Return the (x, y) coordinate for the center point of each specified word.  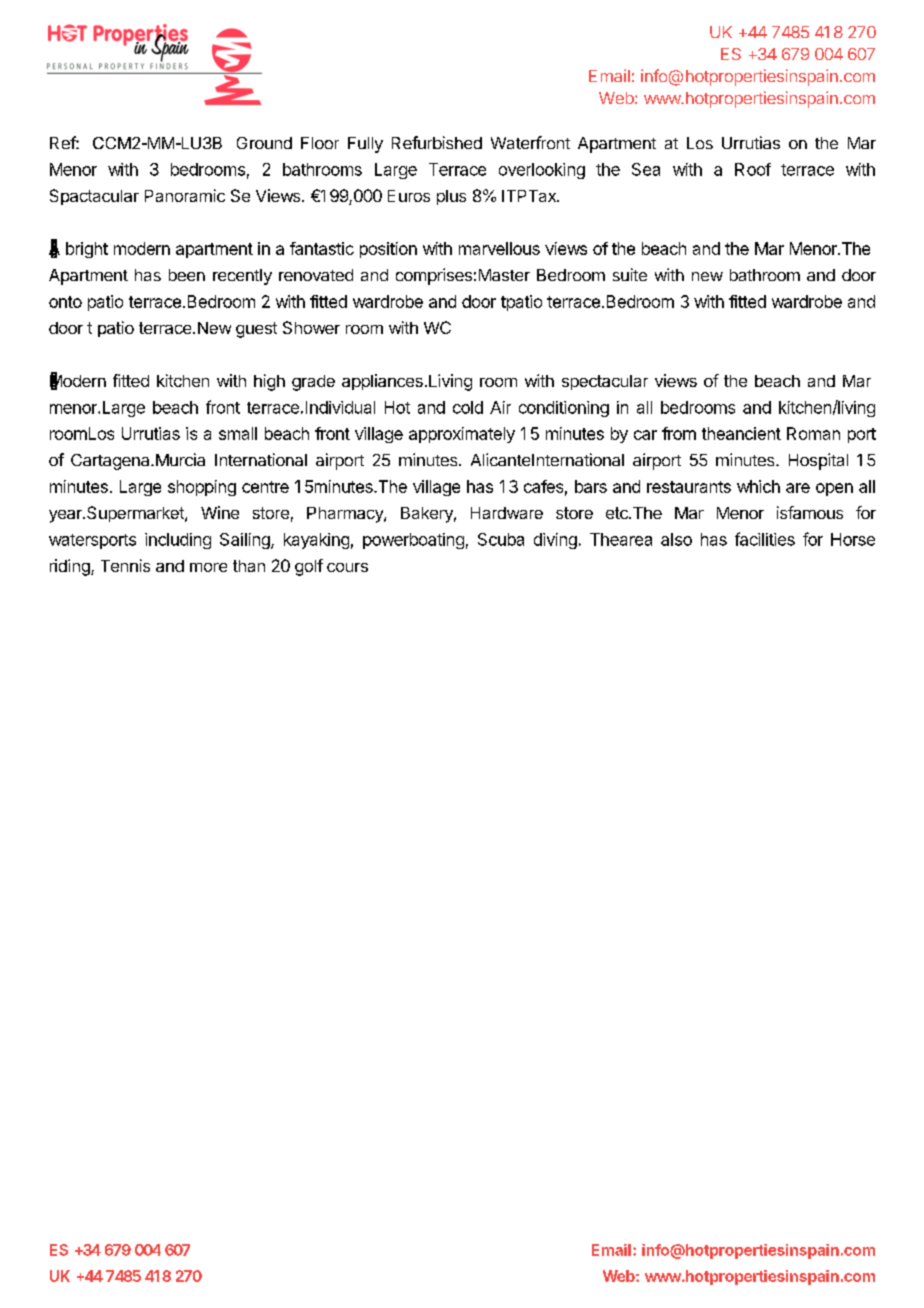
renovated (316, 275)
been (187, 275)
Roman (813, 433)
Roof (753, 169)
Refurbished (437, 142)
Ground (264, 143)
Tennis (125, 565)
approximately (462, 435)
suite (630, 274)
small (238, 433)
